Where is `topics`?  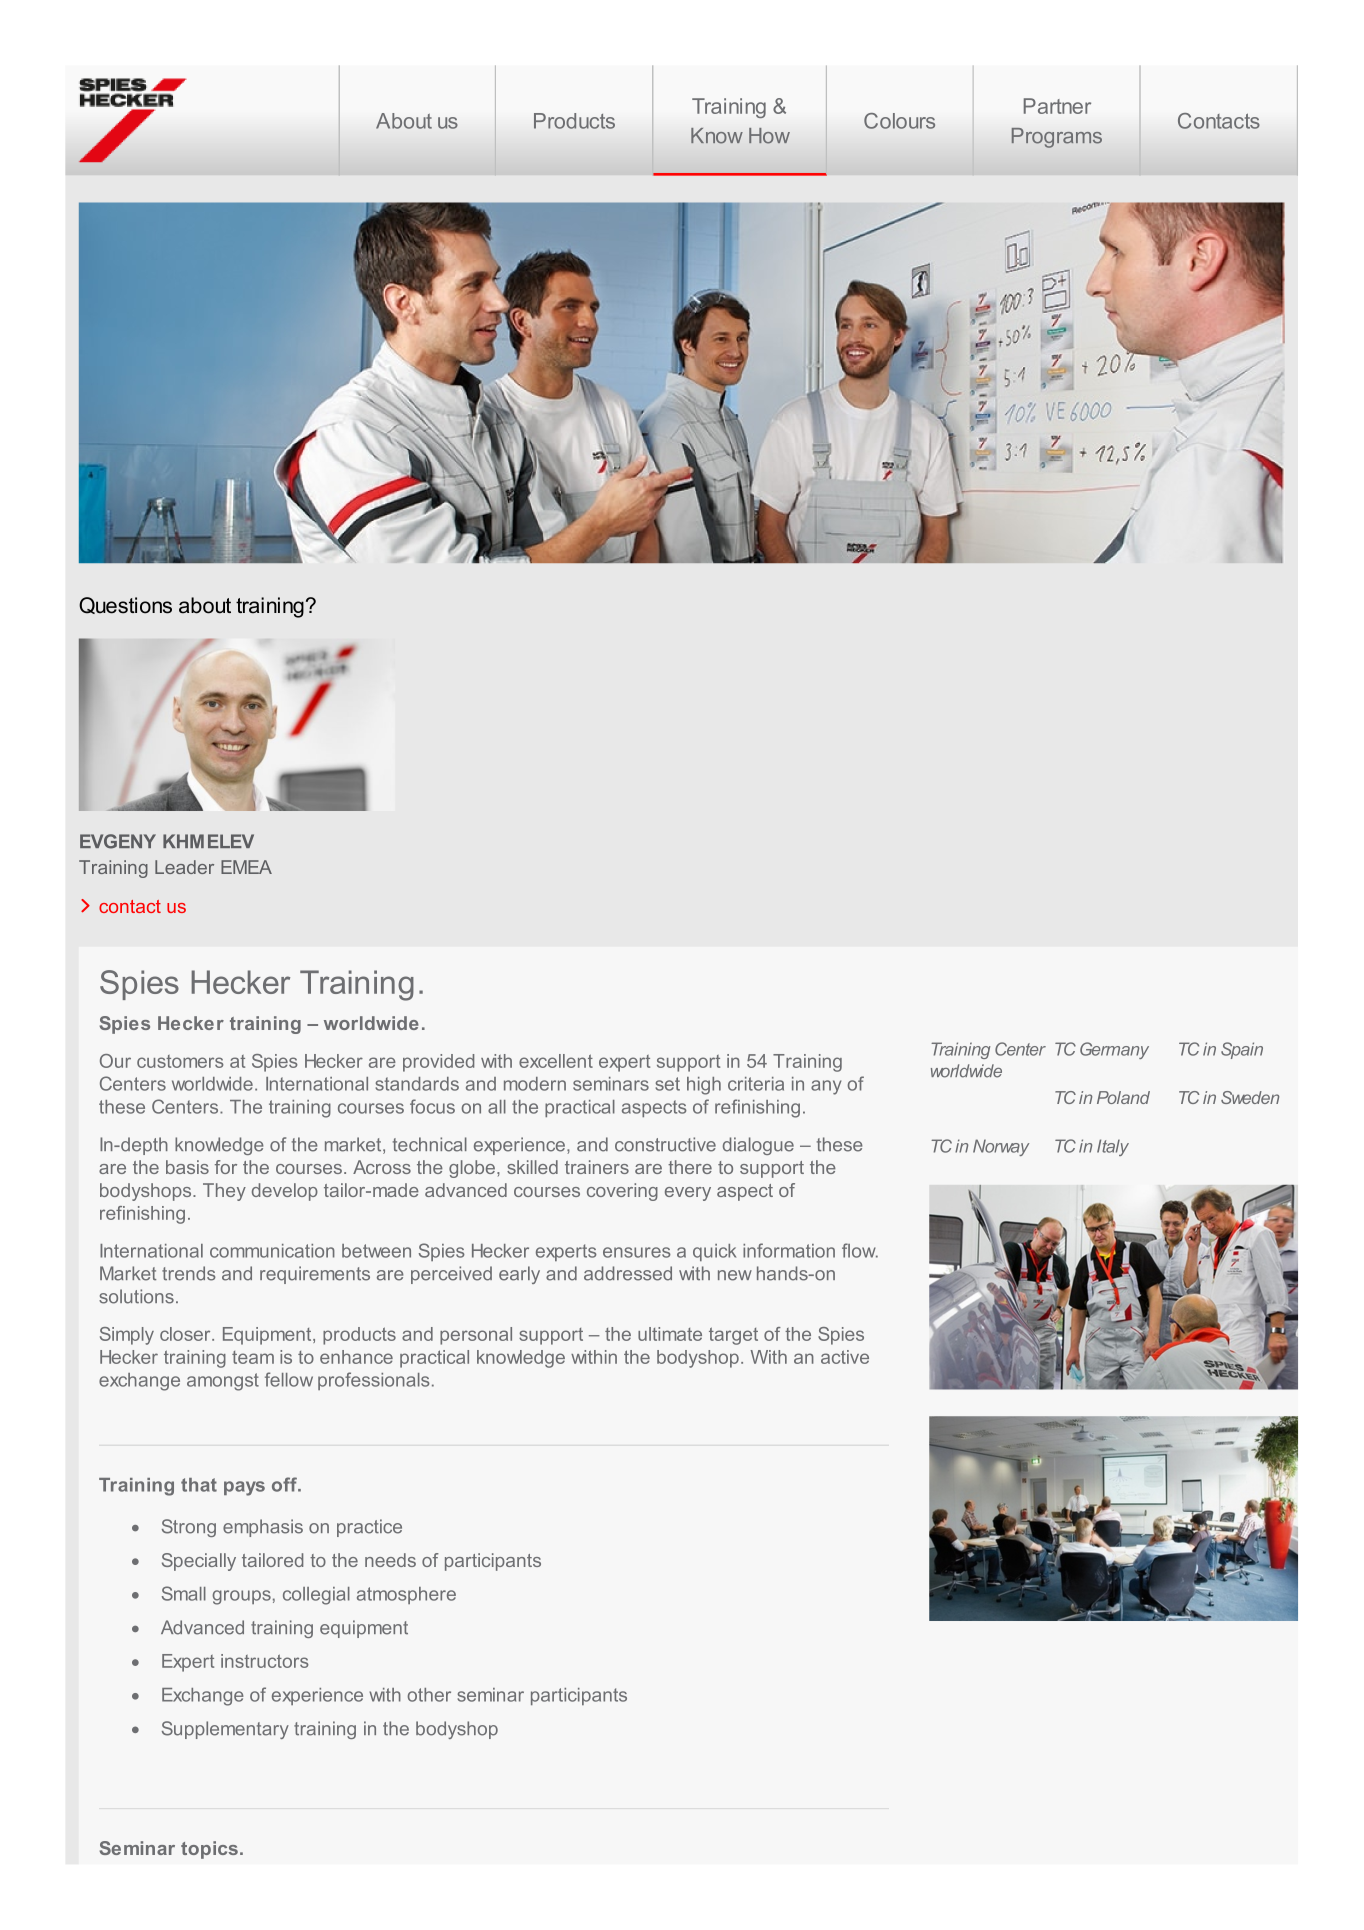 topics is located at coordinates (209, 1850).
